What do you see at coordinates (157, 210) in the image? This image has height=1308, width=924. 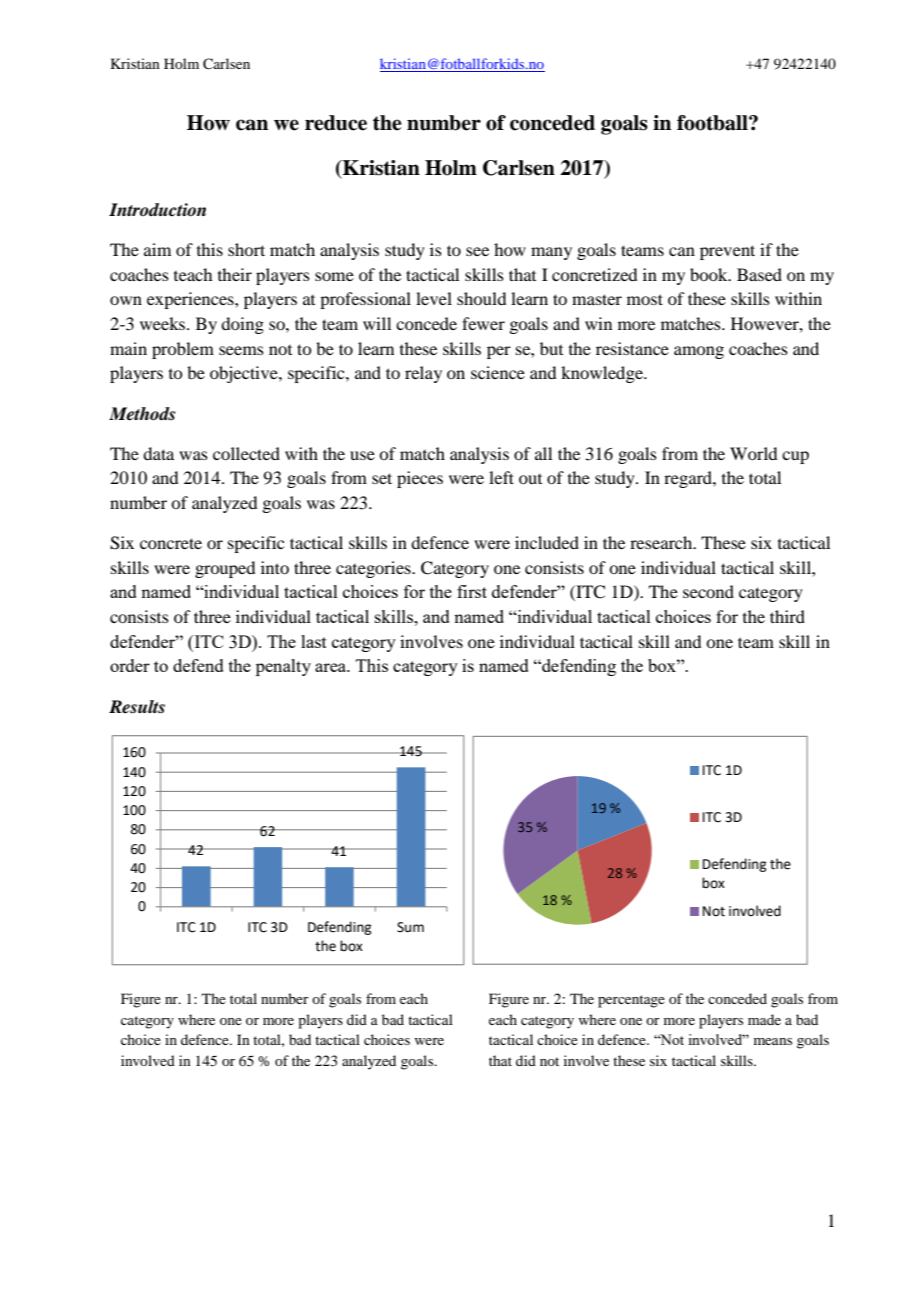 I see `Introduction` at bounding box center [157, 210].
